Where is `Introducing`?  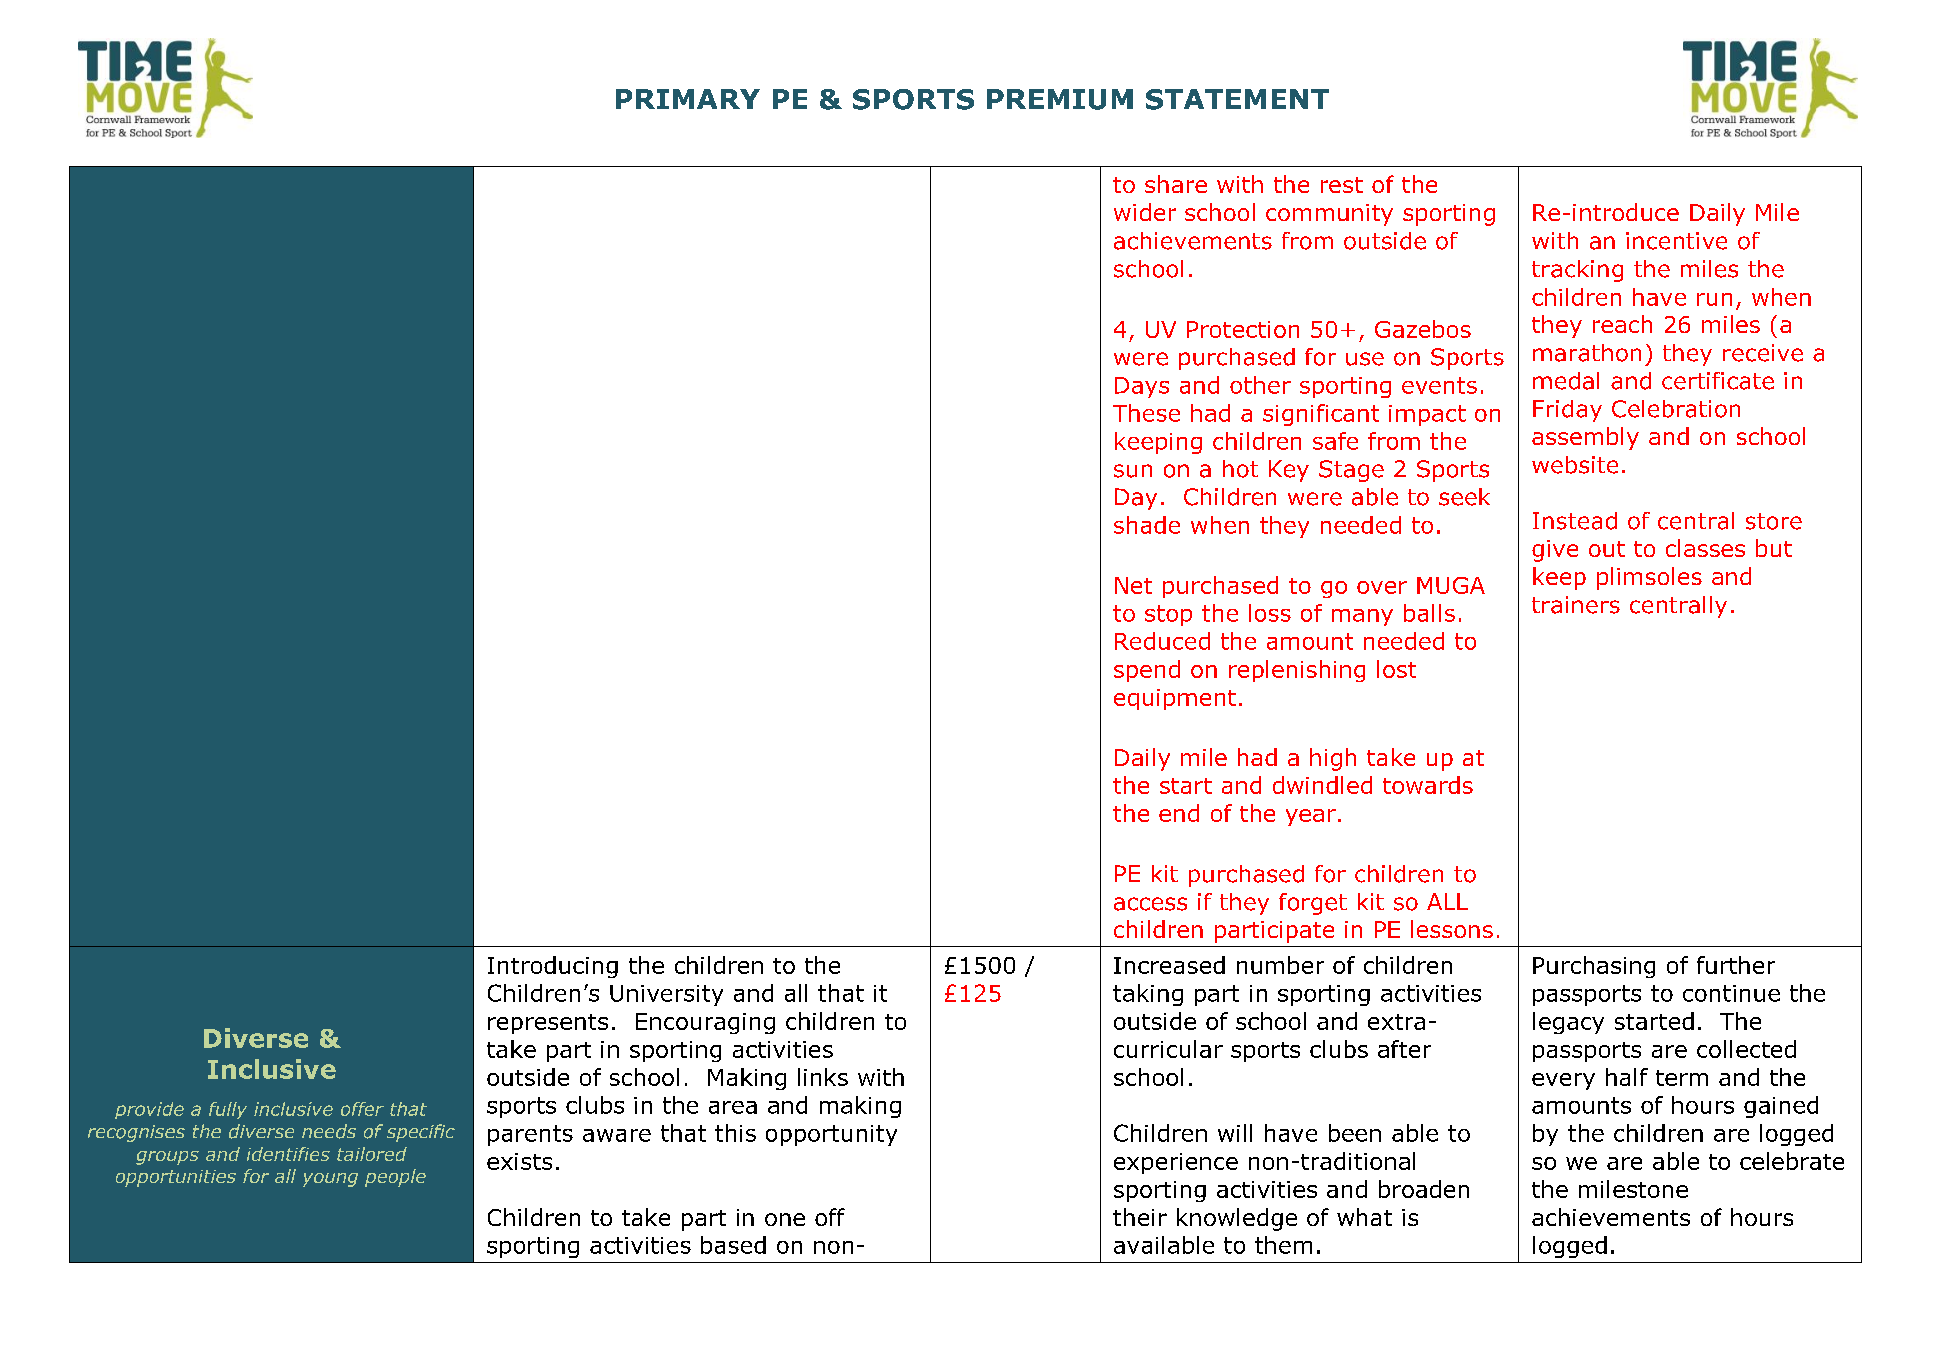
Introducing is located at coordinates (553, 967).
